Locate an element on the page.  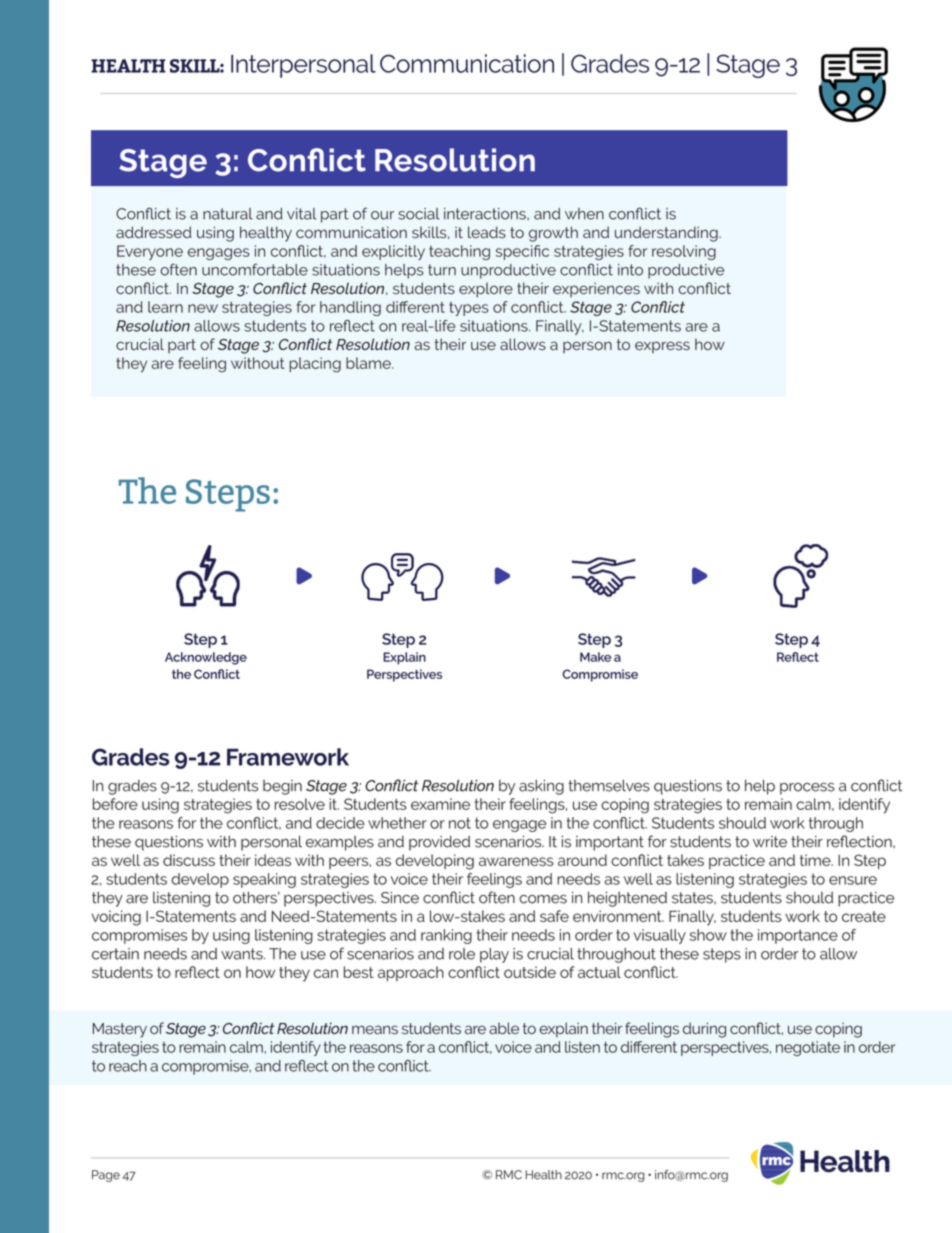
resolving is located at coordinates (684, 252).
